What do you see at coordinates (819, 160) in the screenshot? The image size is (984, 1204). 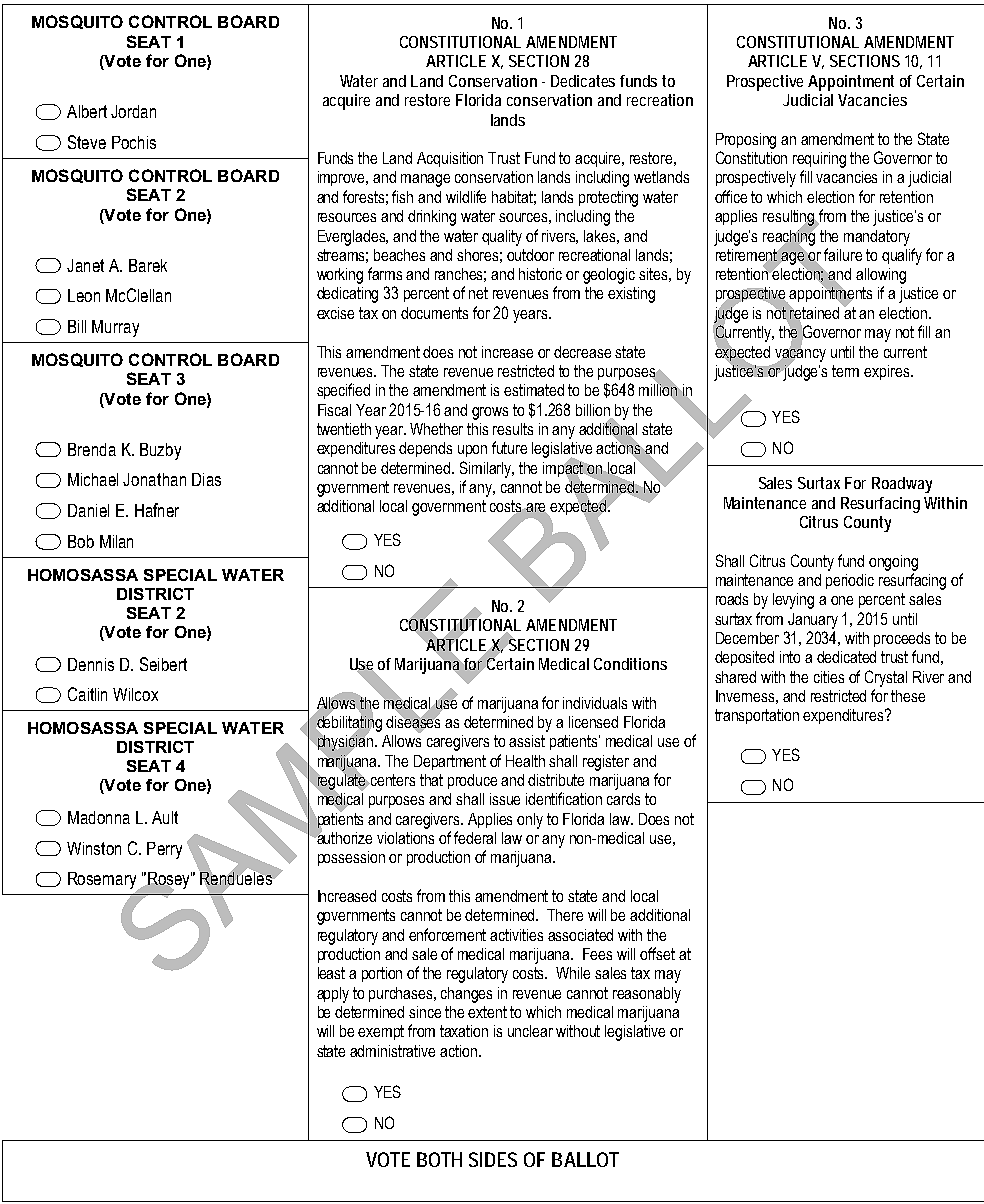 I see `requiring` at bounding box center [819, 160].
